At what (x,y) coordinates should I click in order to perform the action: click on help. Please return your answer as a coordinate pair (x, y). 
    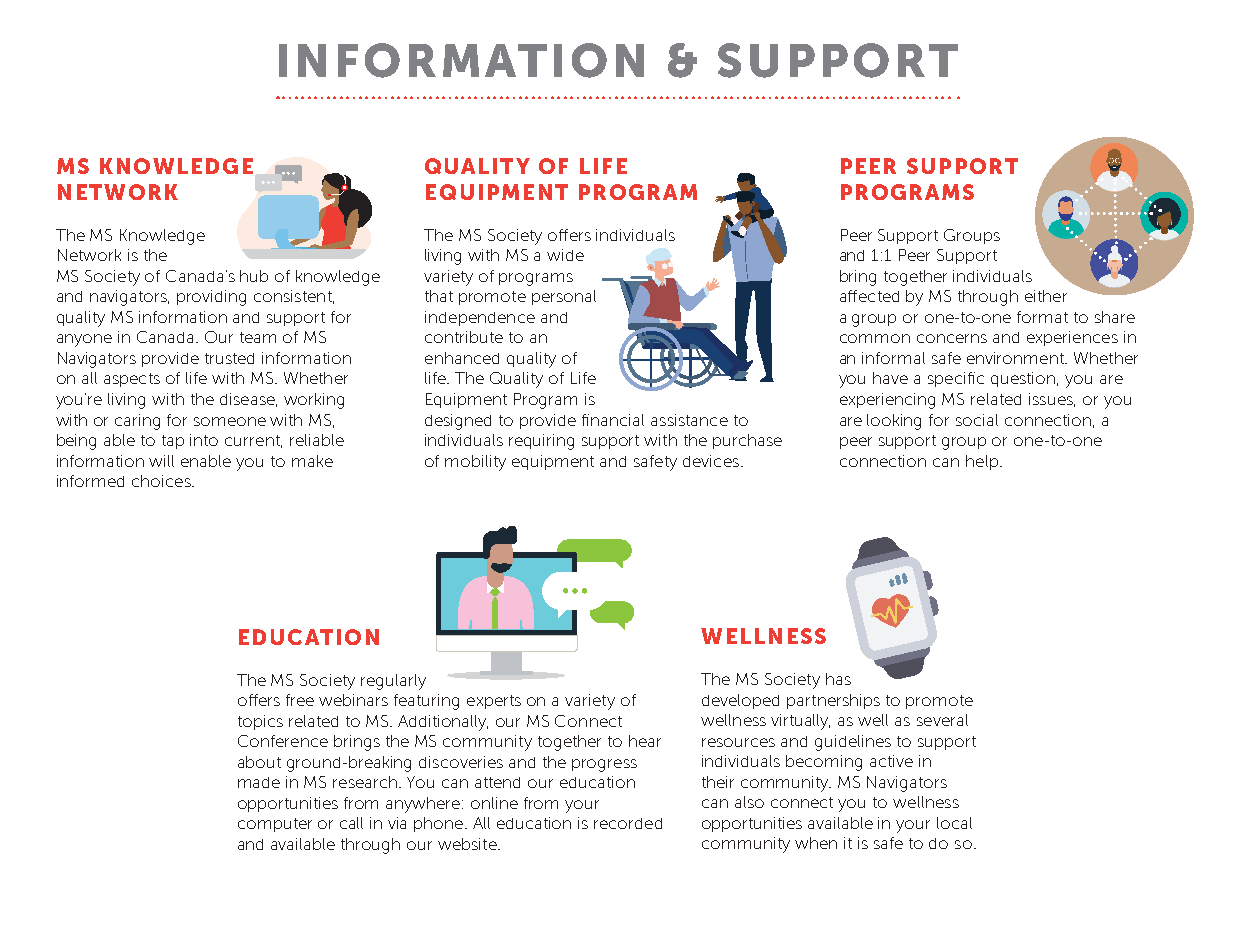
    Looking at the image, I should click on (982, 462).
